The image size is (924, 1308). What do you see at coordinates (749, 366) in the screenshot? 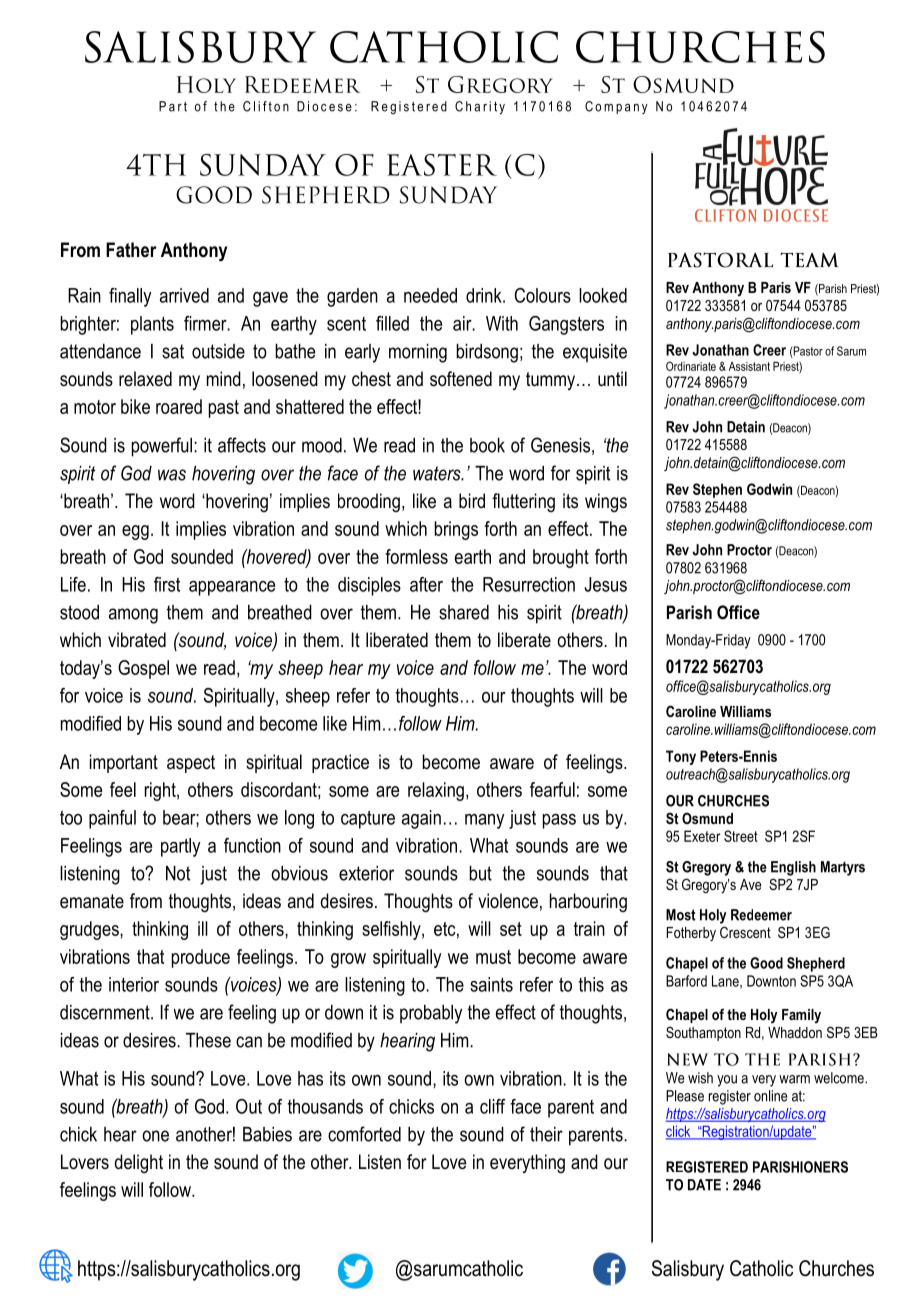
I see `Assistant` at bounding box center [749, 366].
